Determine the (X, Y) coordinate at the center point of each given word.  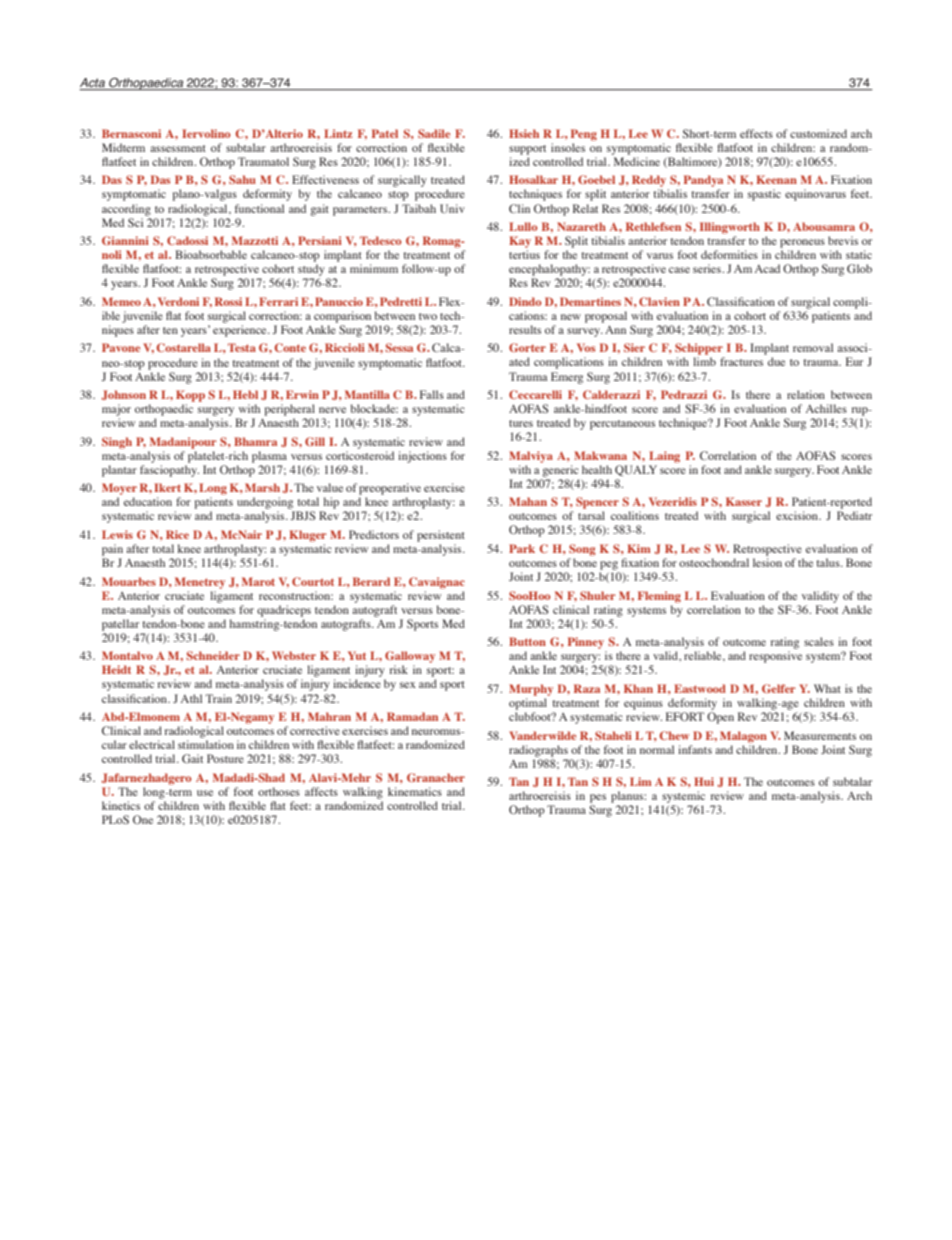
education (148, 501)
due (776, 361)
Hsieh (524, 133)
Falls (432, 394)
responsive (775, 657)
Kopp (190, 396)
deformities (729, 254)
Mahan (528, 501)
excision (798, 515)
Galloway (410, 657)
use (205, 793)
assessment (178, 148)
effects (756, 133)
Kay (520, 242)
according (126, 210)
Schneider (213, 655)
